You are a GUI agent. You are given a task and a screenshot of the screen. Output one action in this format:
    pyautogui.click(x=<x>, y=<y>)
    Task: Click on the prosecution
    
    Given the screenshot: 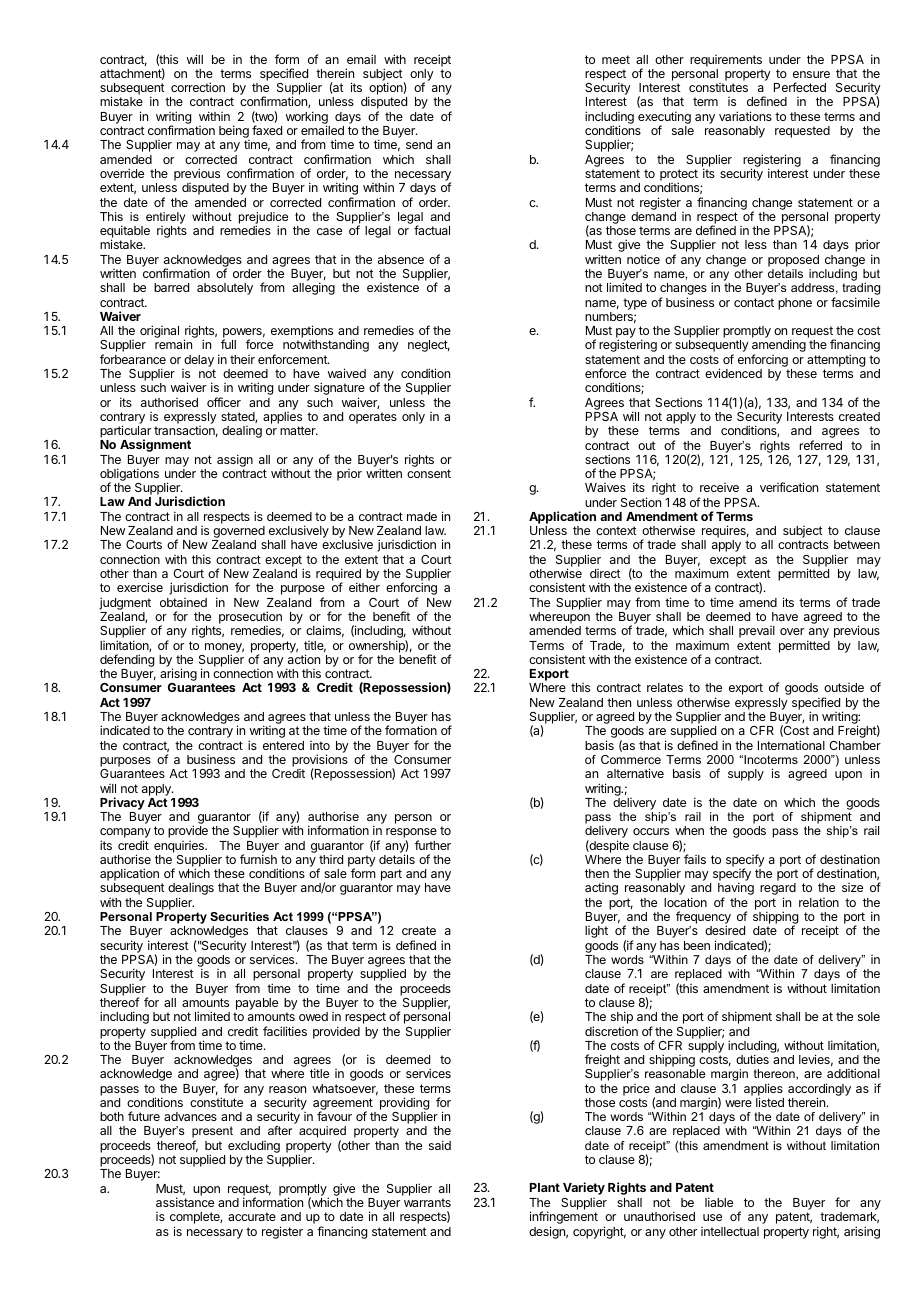 What is the action you would take?
    pyautogui.click(x=250, y=619)
